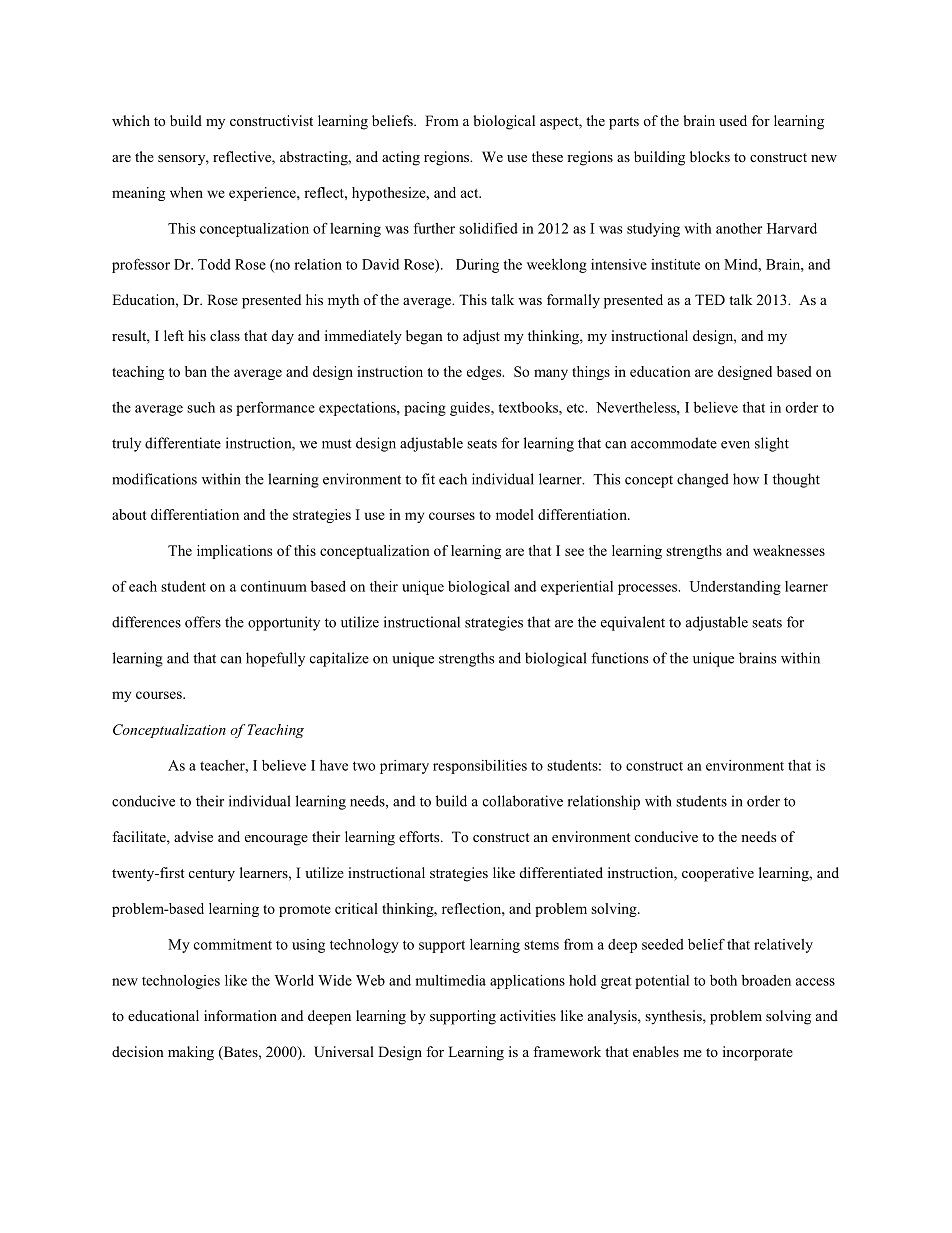  What do you see at coordinates (547, 156) in the screenshot?
I see `these` at bounding box center [547, 156].
